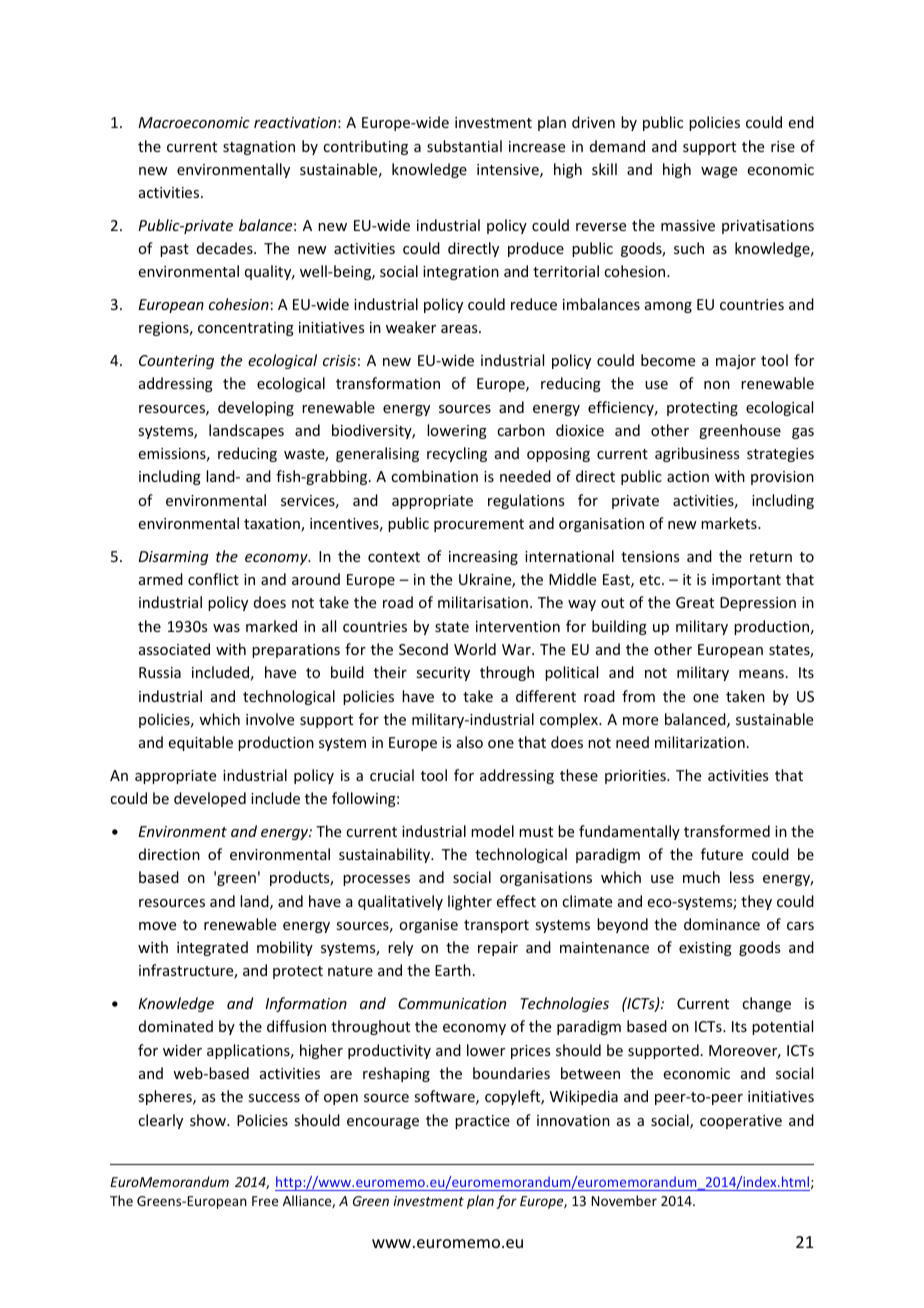 The height and width of the image is (1308, 924). Describe the element at coordinates (482, 1122) in the image. I see `practice` at that location.
